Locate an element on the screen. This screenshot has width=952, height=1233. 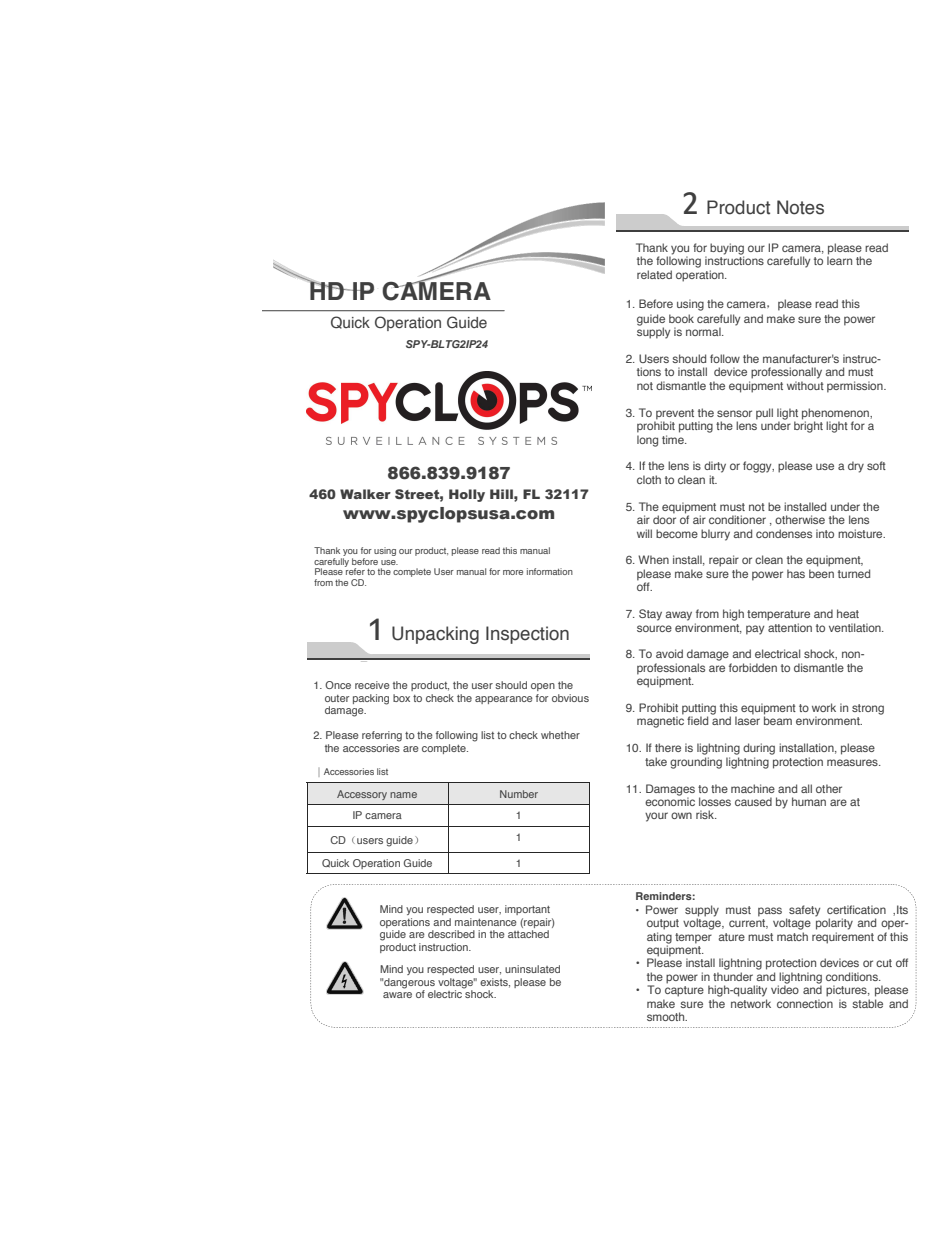
receive is located at coordinates (372, 685).
